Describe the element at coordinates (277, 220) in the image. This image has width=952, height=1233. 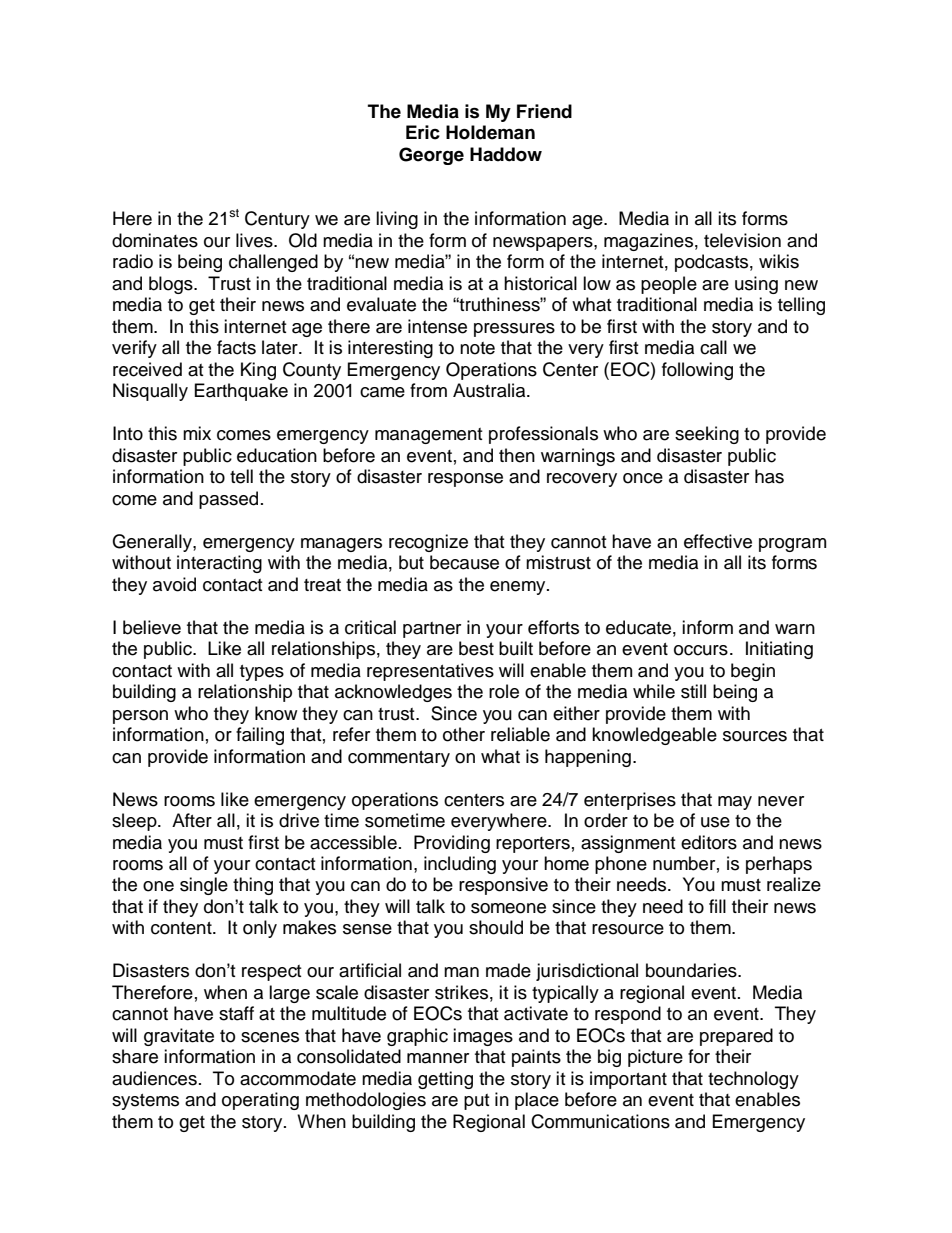
I see `Century` at that location.
